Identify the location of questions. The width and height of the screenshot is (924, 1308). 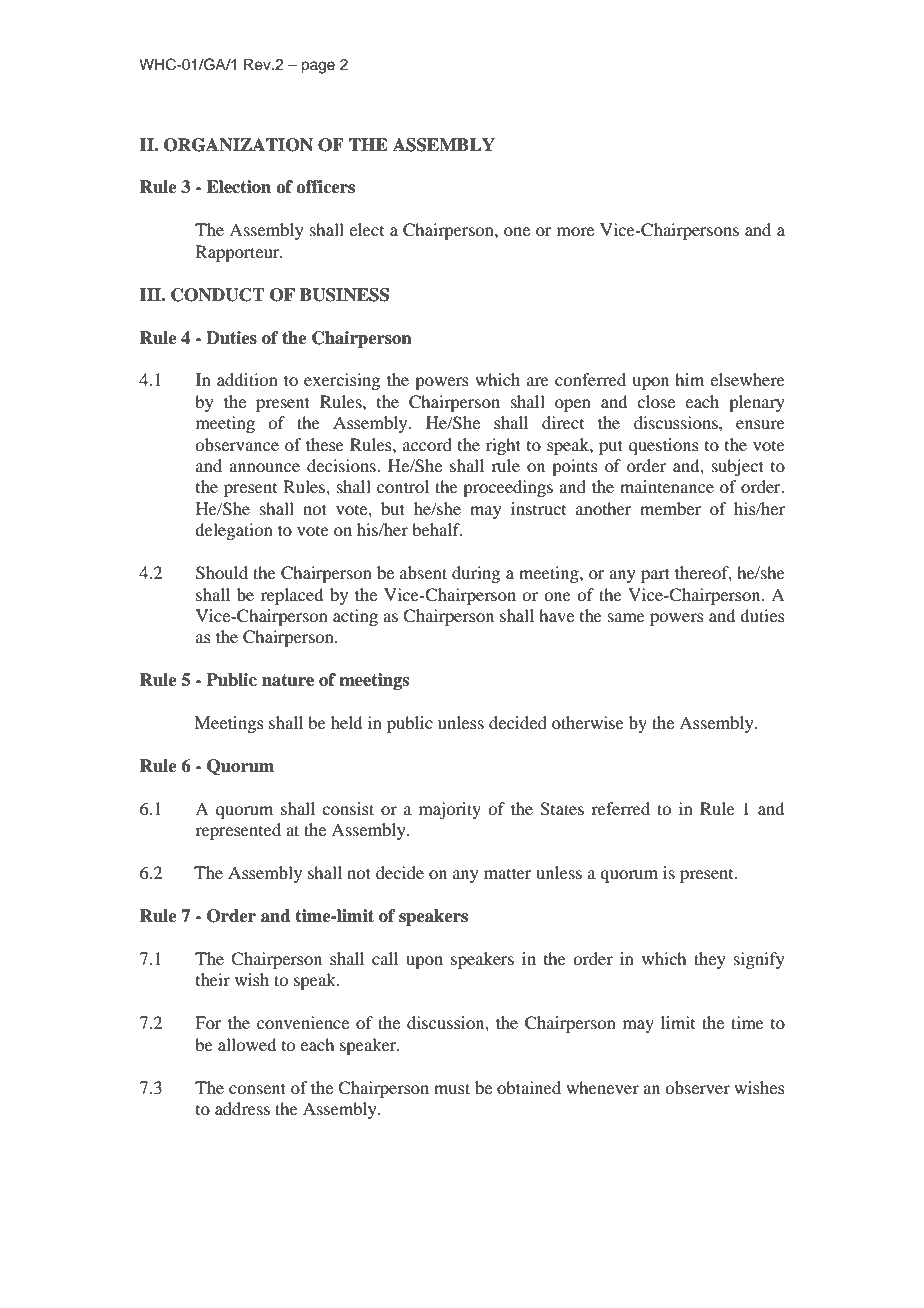
(664, 446).
